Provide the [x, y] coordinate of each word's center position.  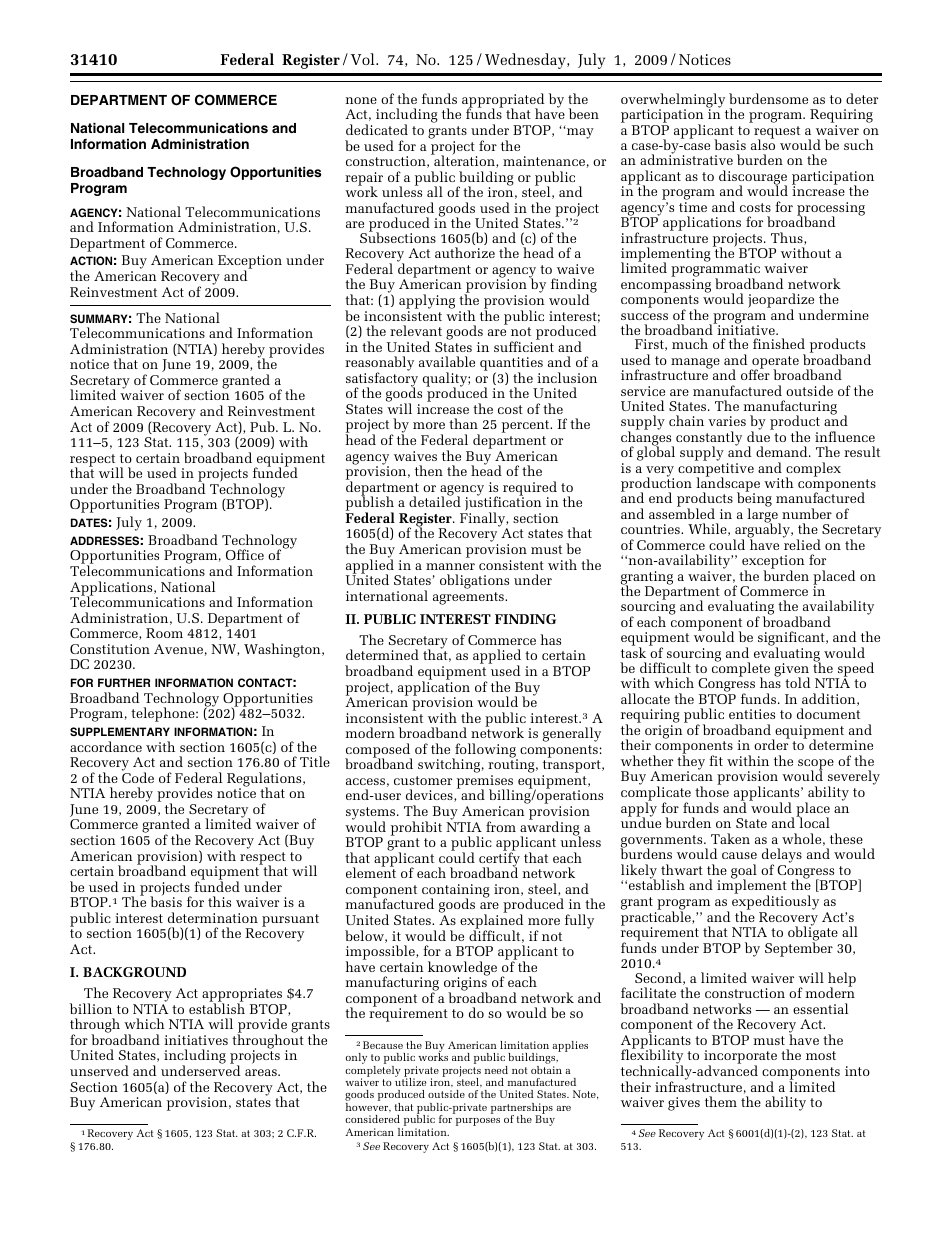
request [777, 133]
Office [245, 554]
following [485, 751]
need [496, 1070]
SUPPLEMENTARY [120, 731]
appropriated [503, 101]
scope [816, 765]
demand [783, 451]
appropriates [243, 996]
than [463, 423]
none [361, 100]
